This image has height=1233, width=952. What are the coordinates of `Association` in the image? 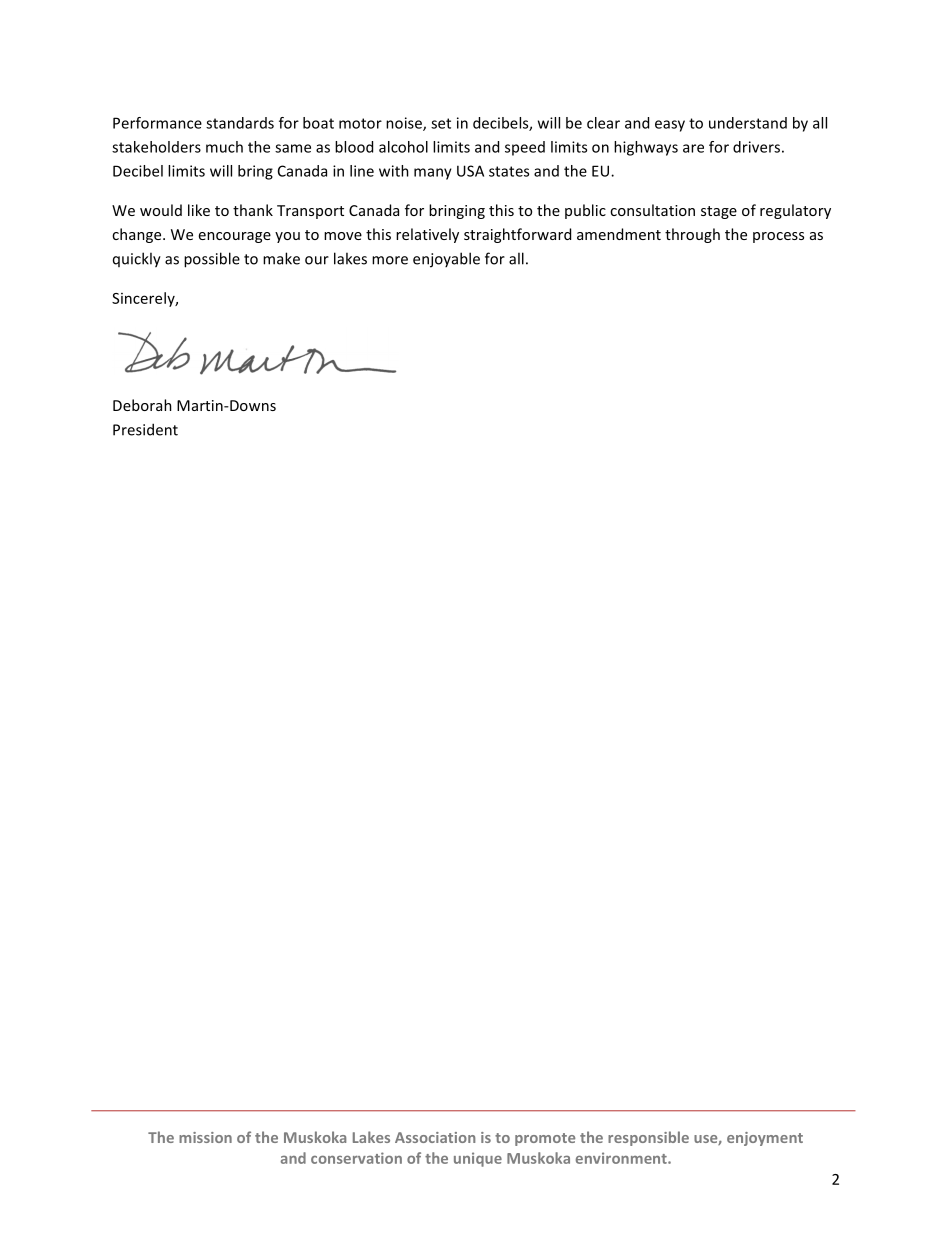 It's located at (435, 1137).
